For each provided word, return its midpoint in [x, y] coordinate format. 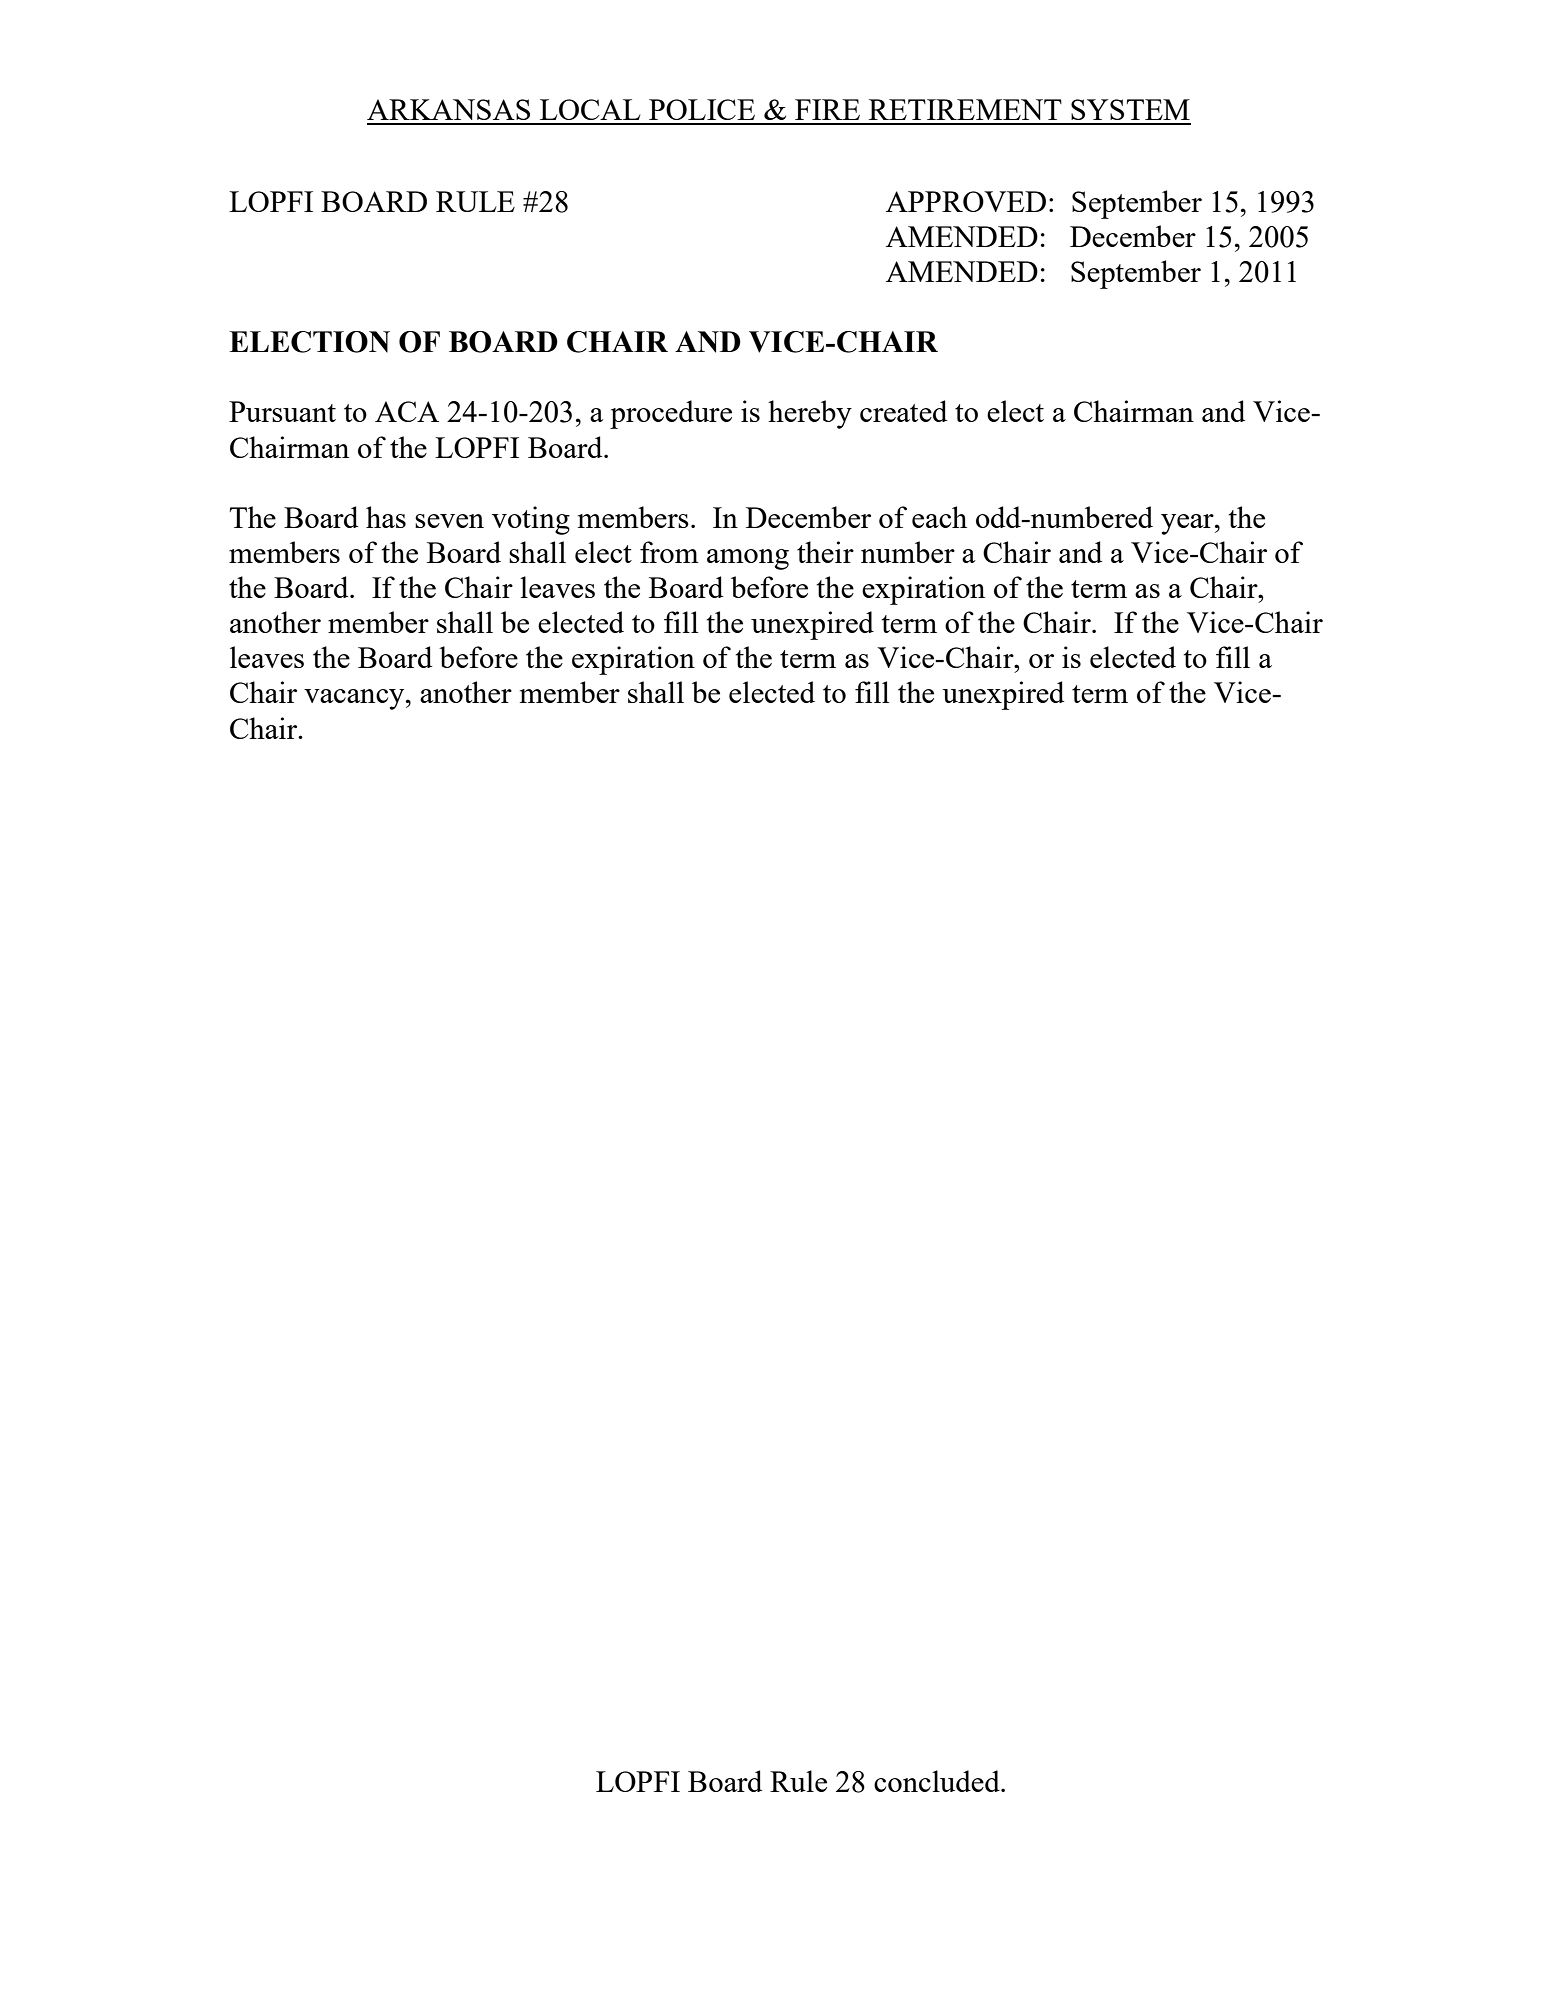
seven [449, 521]
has [386, 517]
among [748, 559]
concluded [938, 1781]
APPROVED [966, 201]
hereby [810, 414]
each [939, 517]
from [669, 552]
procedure [671, 414]
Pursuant [282, 411]
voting [531, 520]
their [825, 552]
